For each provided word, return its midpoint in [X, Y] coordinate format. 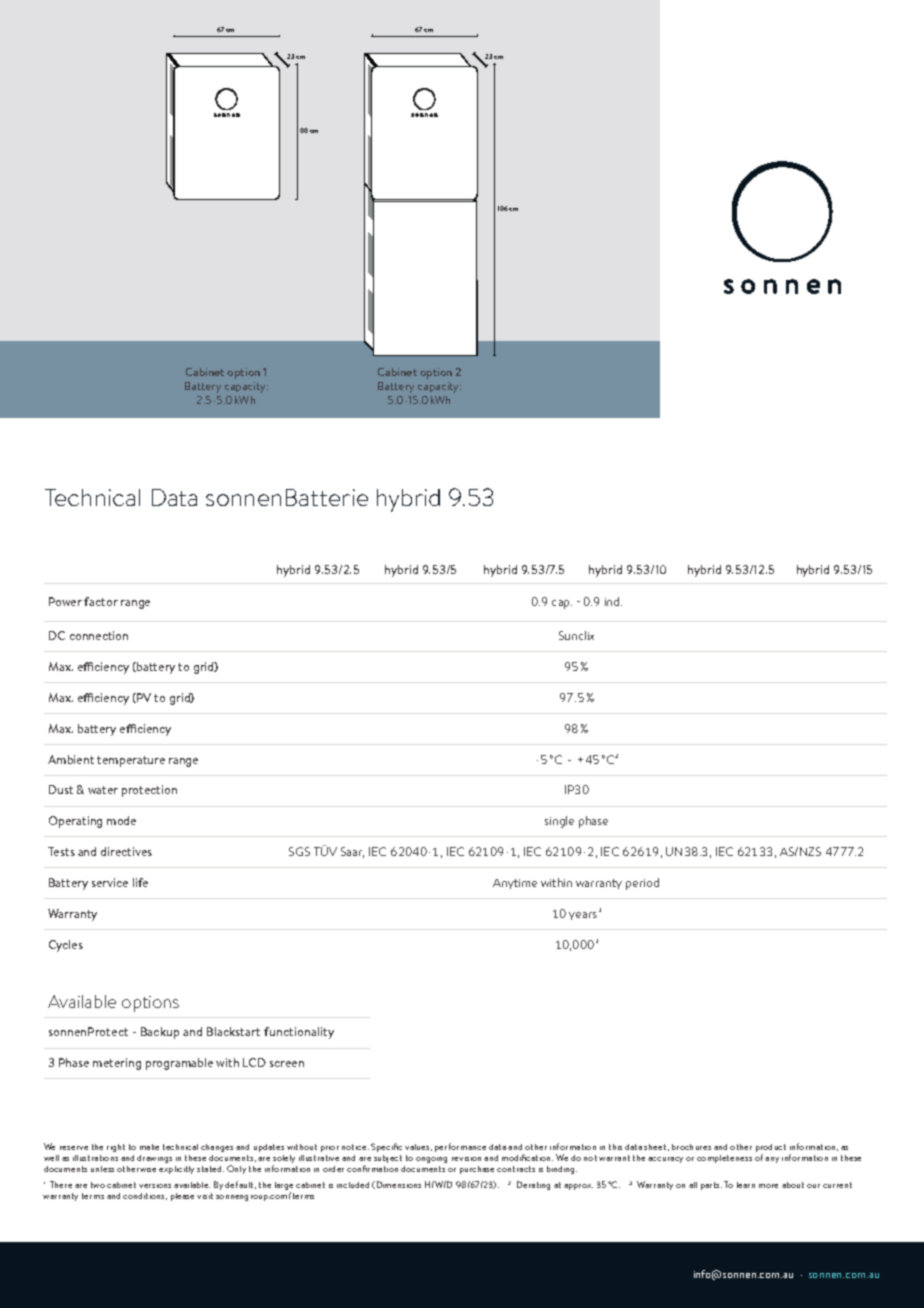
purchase [477, 1170]
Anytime [515, 884]
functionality [299, 1033]
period [642, 884]
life [140, 882]
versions [155, 1186]
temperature [131, 761]
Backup [160, 1033]
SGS [299, 851]
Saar [352, 852]
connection [99, 635]
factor [101, 601]
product [771, 1149]
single [559, 822]
